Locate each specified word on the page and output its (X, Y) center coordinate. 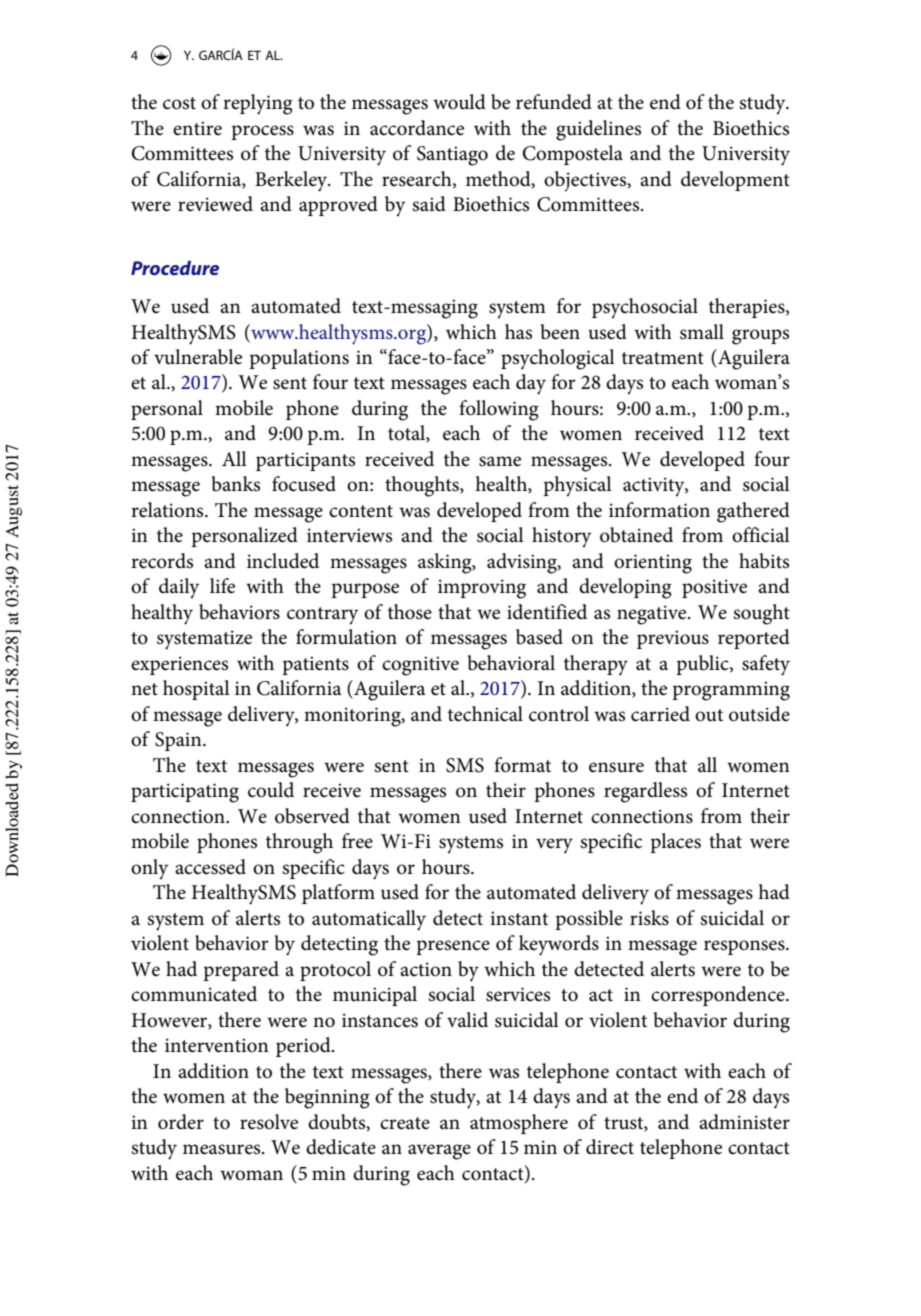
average (439, 1152)
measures (223, 1149)
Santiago (452, 156)
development (735, 181)
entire (197, 128)
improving (482, 589)
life (222, 586)
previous (673, 639)
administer (744, 1122)
